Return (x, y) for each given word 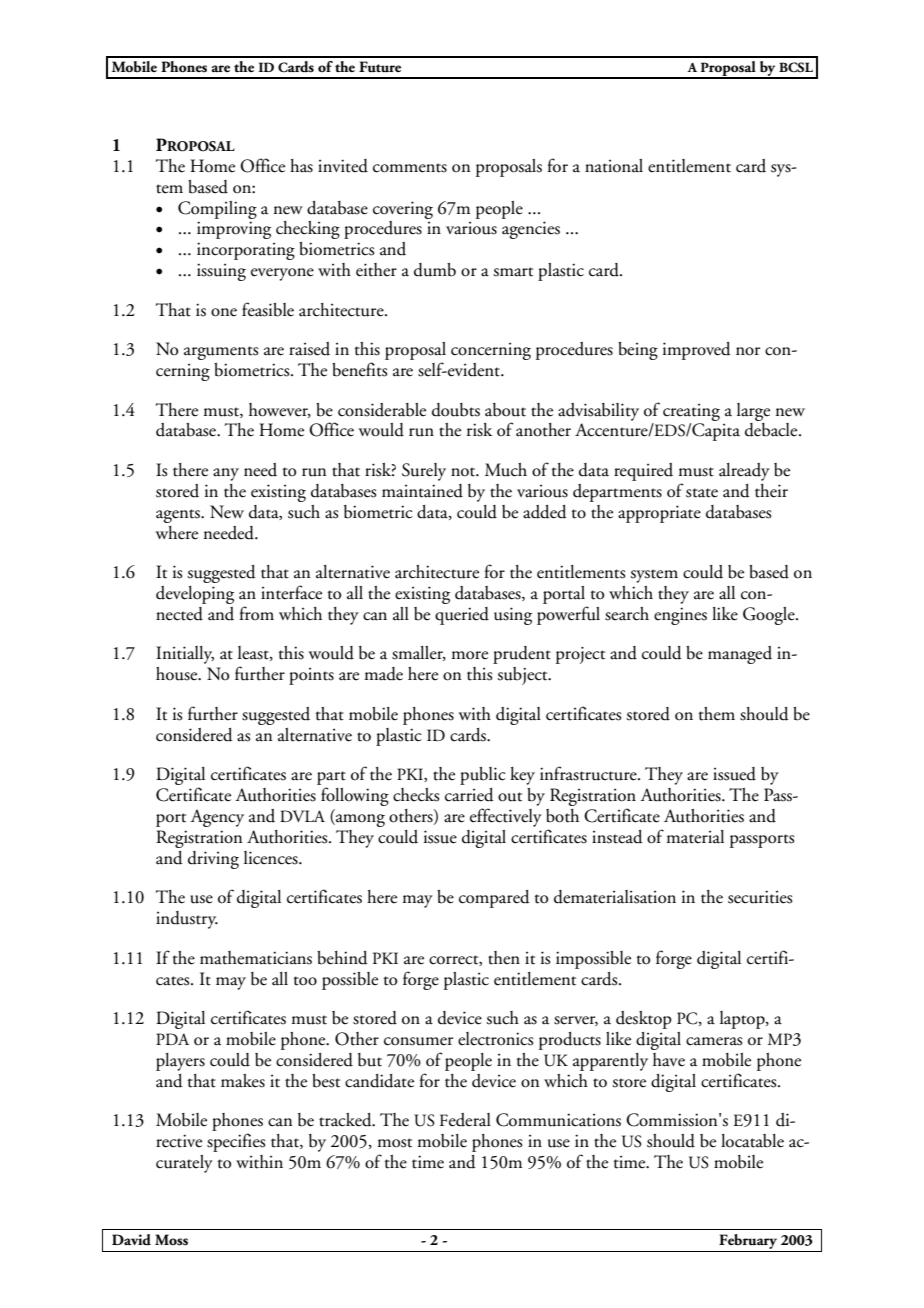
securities (760, 897)
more (469, 655)
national (614, 166)
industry (187, 920)
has (301, 166)
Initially (185, 655)
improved (697, 351)
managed (740, 655)
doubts (456, 410)
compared (494, 899)
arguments (221, 353)
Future (380, 67)
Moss (171, 1240)
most (394, 1143)
